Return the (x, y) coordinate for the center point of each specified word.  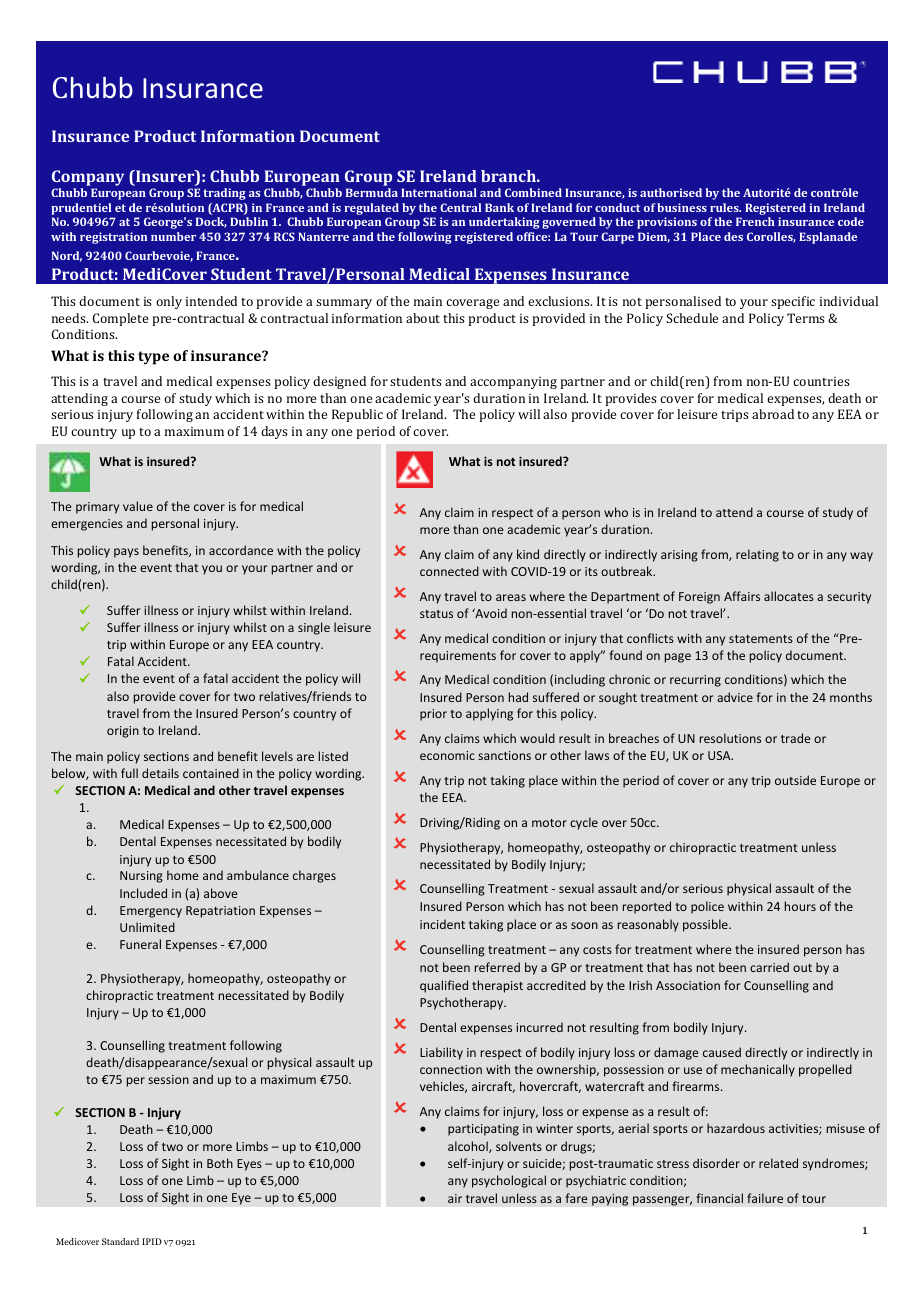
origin (123, 732)
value (138, 506)
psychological (509, 1181)
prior (433, 715)
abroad (773, 414)
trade (796, 738)
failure (765, 1198)
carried (769, 967)
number (173, 236)
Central (460, 207)
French (755, 221)
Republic (357, 415)
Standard (120, 1241)
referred (497, 967)
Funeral (140, 944)
